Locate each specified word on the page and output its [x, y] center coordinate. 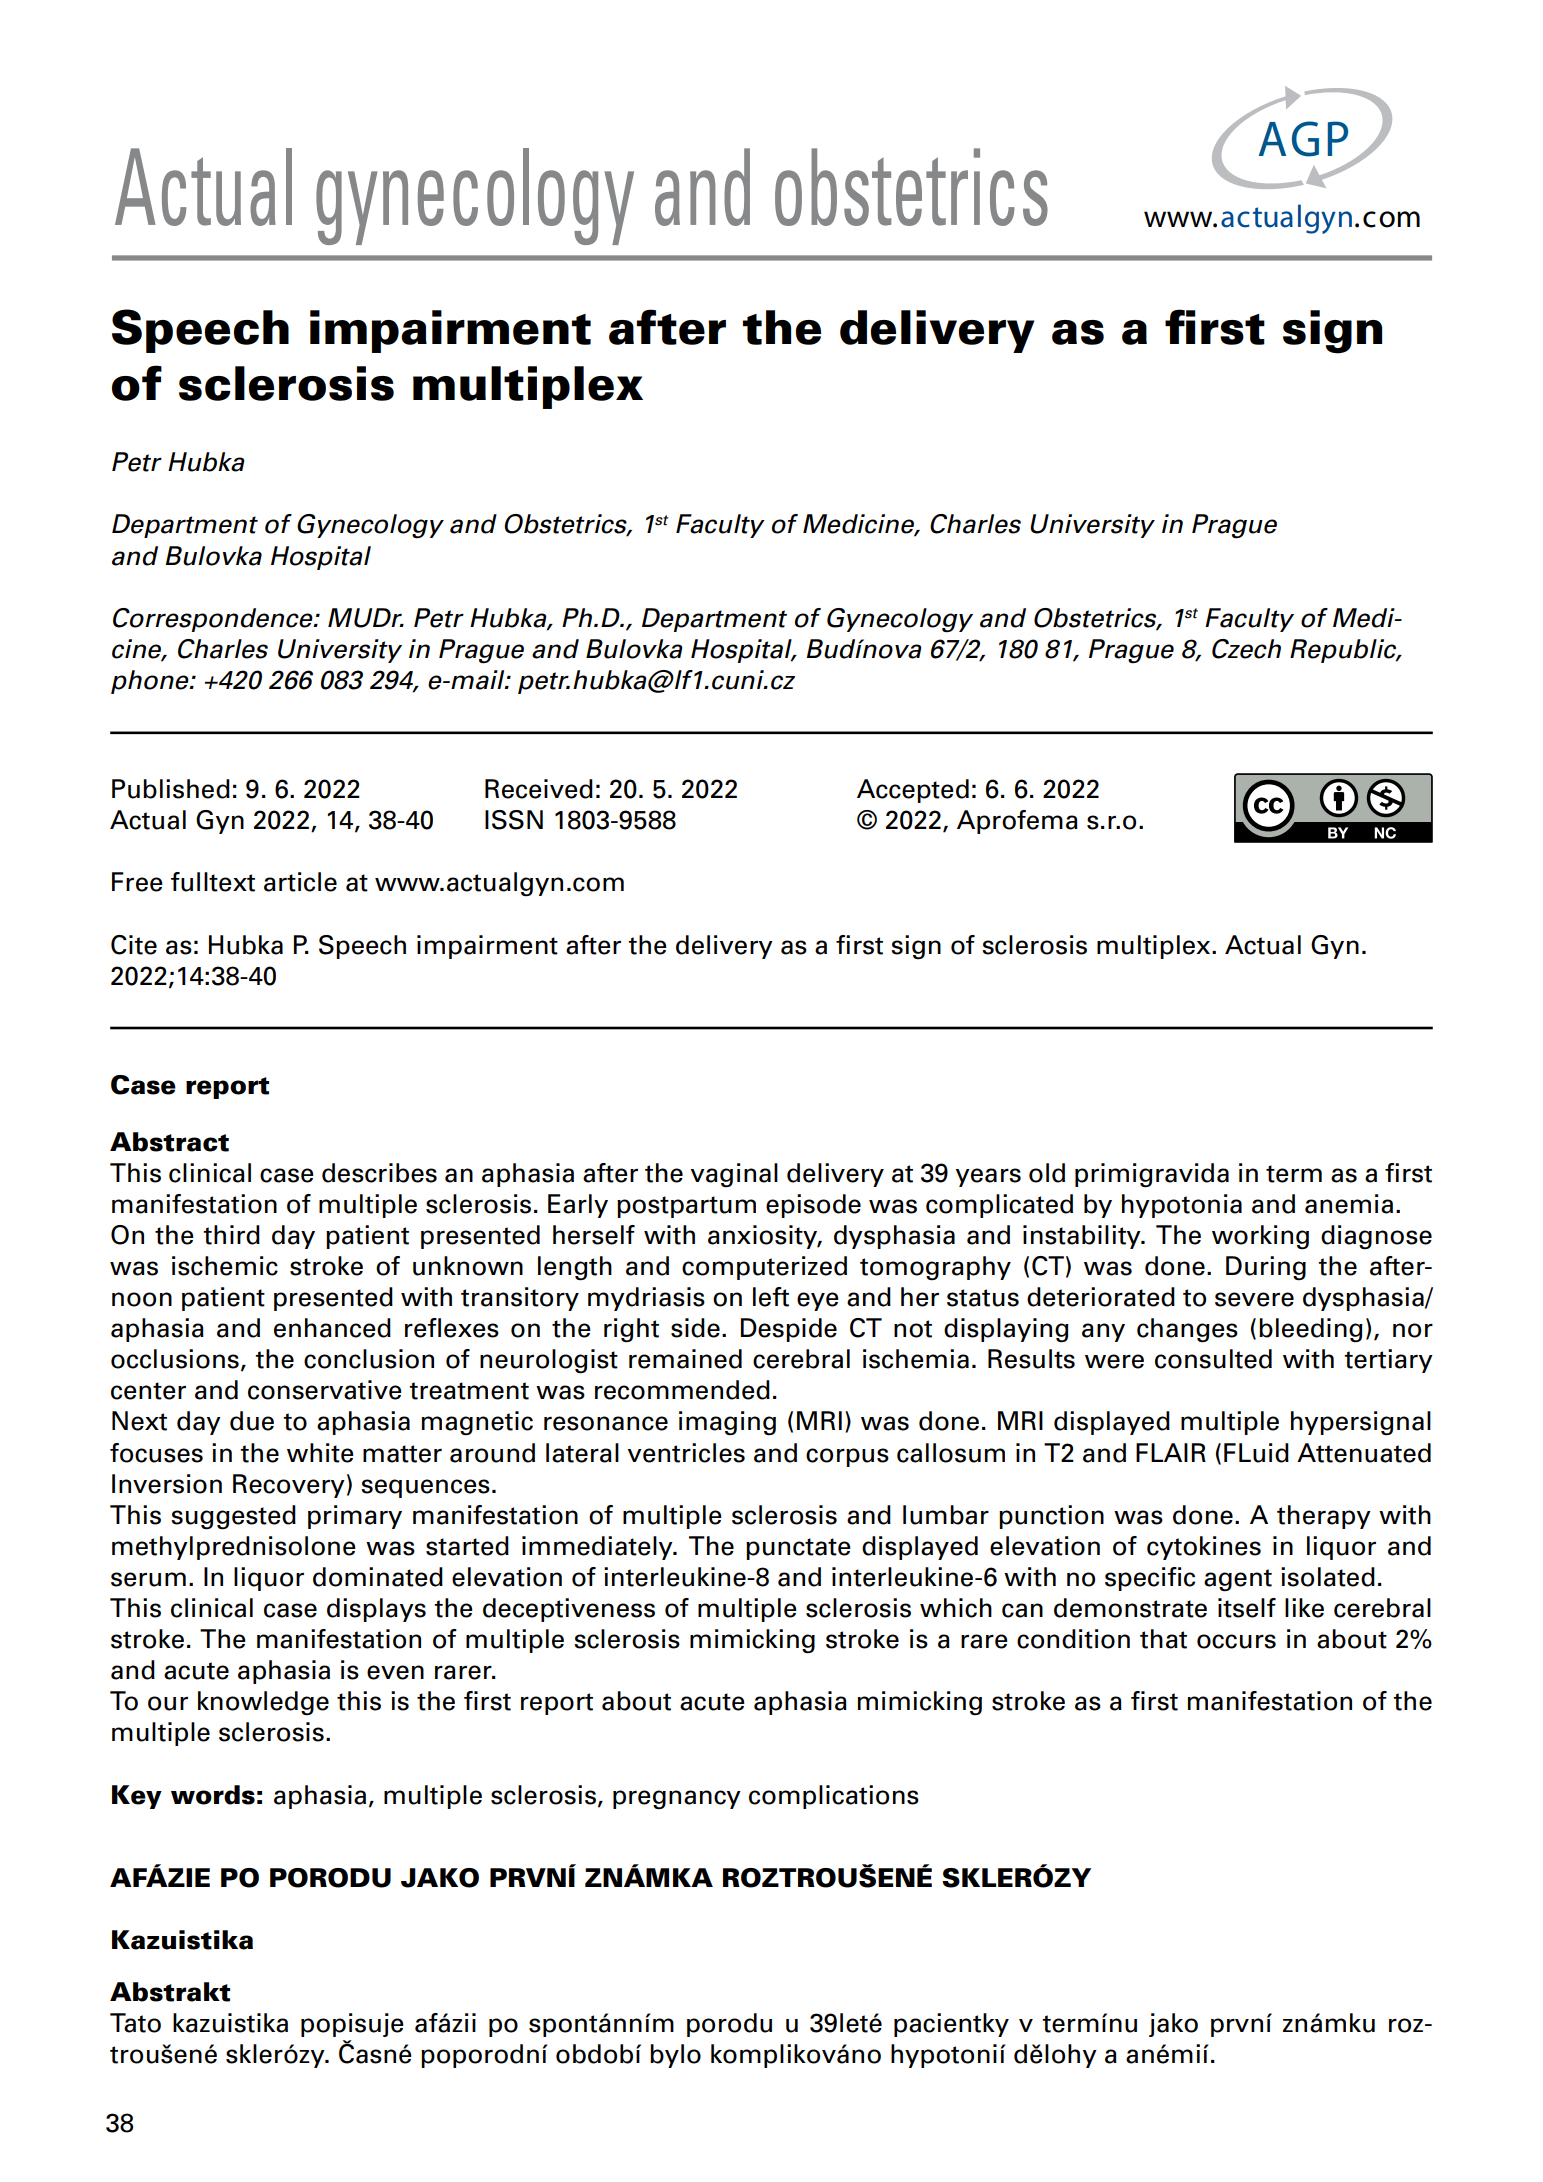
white [320, 1453]
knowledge [263, 1703]
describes [379, 1173]
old [1047, 1173]
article [300, 882]
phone [151, 682]
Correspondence [214, 620]
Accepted [913, 791]
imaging [727, 1423]
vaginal [734, 1175]
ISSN [514, 820]
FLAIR [1171, 1452]
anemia [1349, 1204]
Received [539, 789]
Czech [1246, 649]
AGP [1303, 139]
